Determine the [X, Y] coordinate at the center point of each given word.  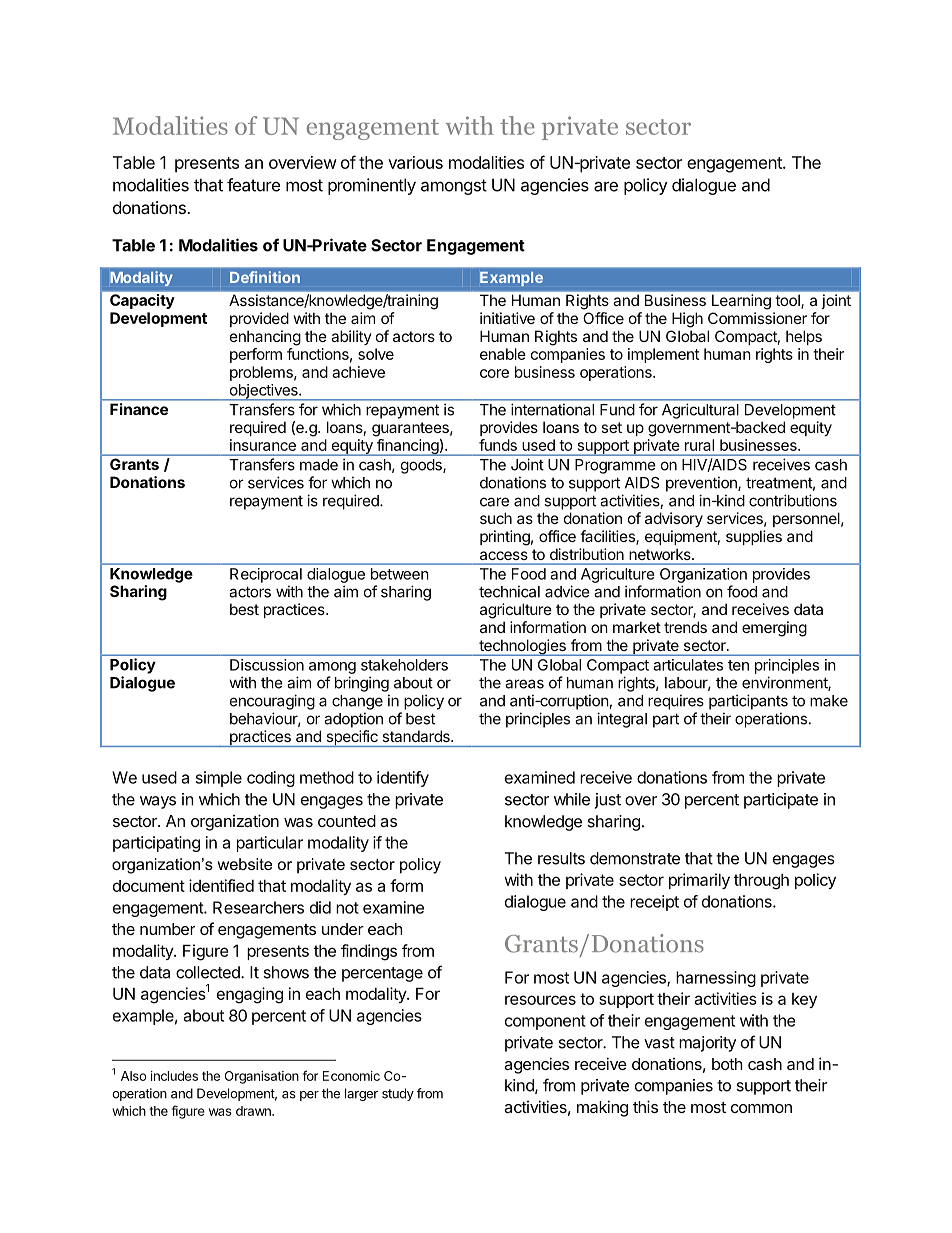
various [415, 162]
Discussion [267, 665]
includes [174, 1076]
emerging [774, 629]
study [398, 1094]
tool [788, 300]
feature [253, 185]
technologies [522, 647]
